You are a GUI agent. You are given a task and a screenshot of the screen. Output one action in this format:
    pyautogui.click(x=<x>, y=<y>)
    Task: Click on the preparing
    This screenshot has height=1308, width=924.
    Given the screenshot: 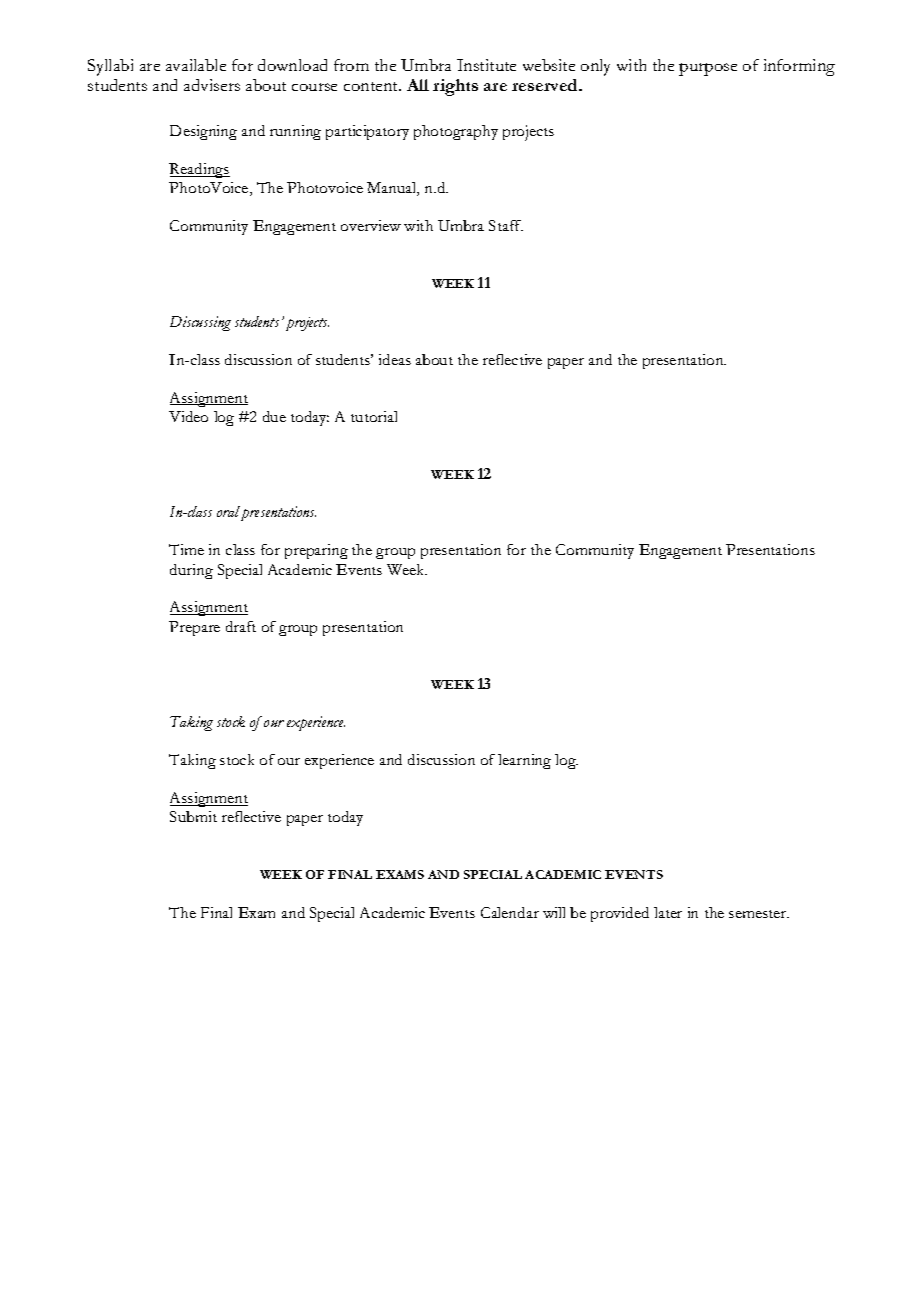 What is the action you would take?
    pyautogui.click(x=316, y=551)
